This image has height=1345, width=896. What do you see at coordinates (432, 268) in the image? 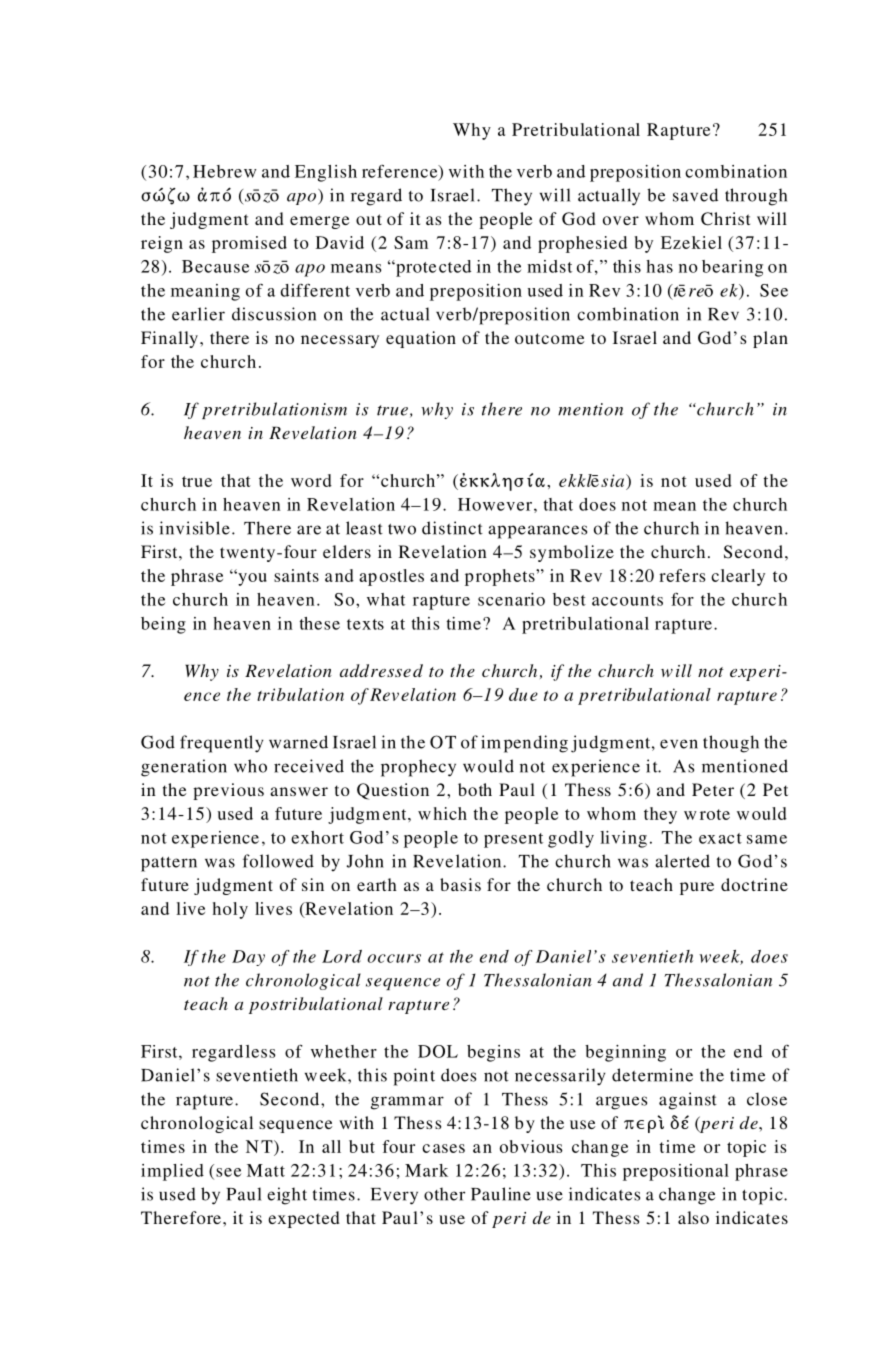
I see `protected` at bounding box center [432, 268].
